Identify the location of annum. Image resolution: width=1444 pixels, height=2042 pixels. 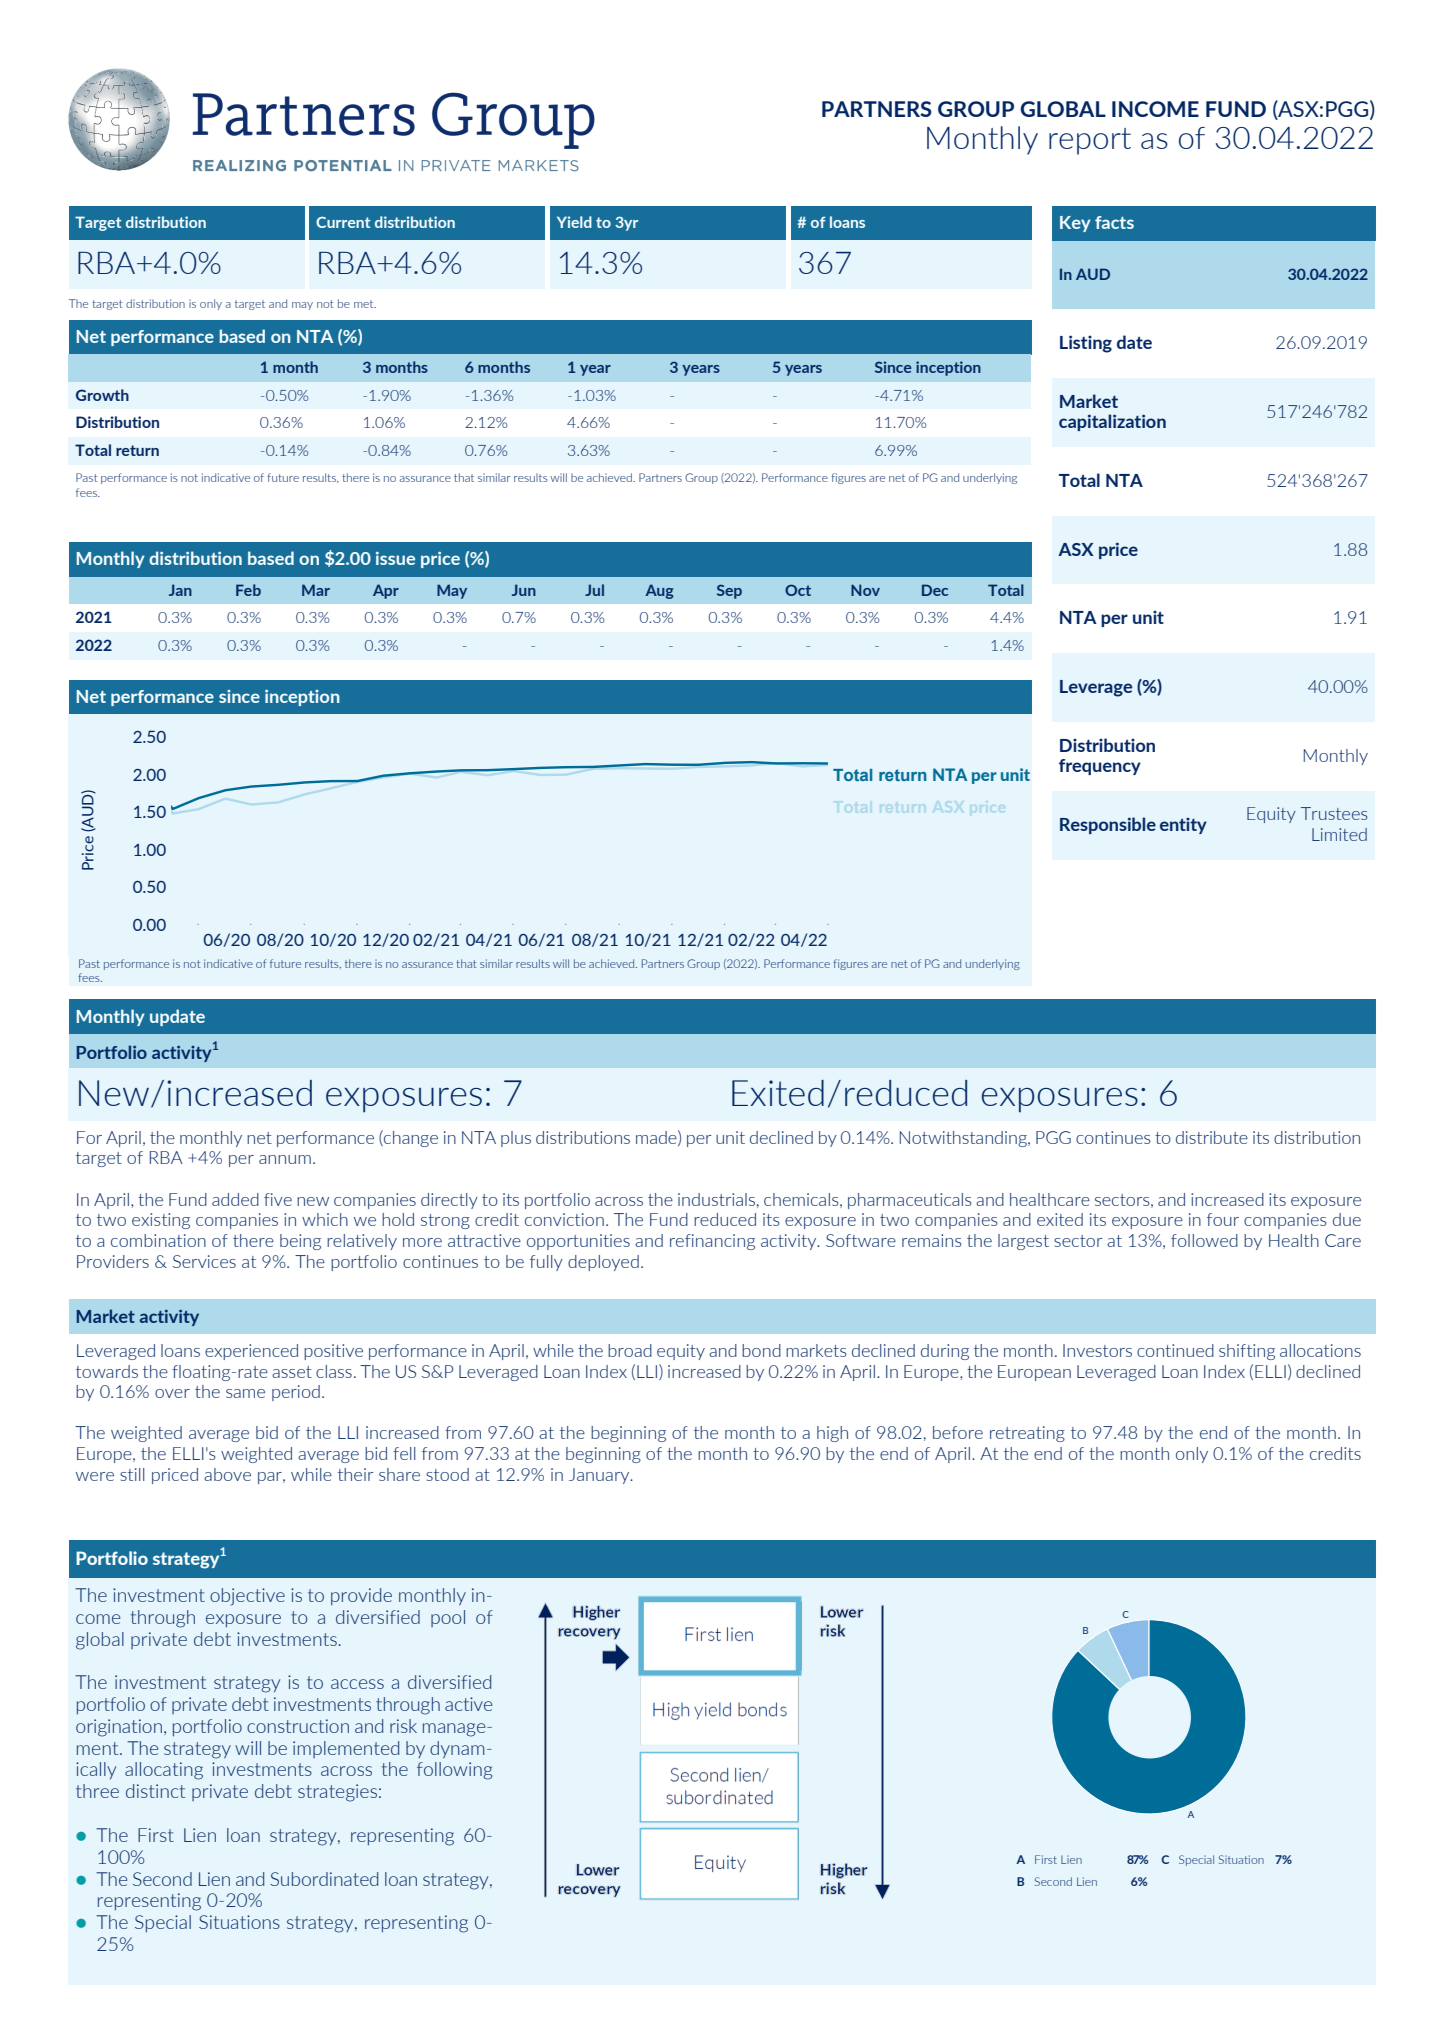
(285, 1159).
